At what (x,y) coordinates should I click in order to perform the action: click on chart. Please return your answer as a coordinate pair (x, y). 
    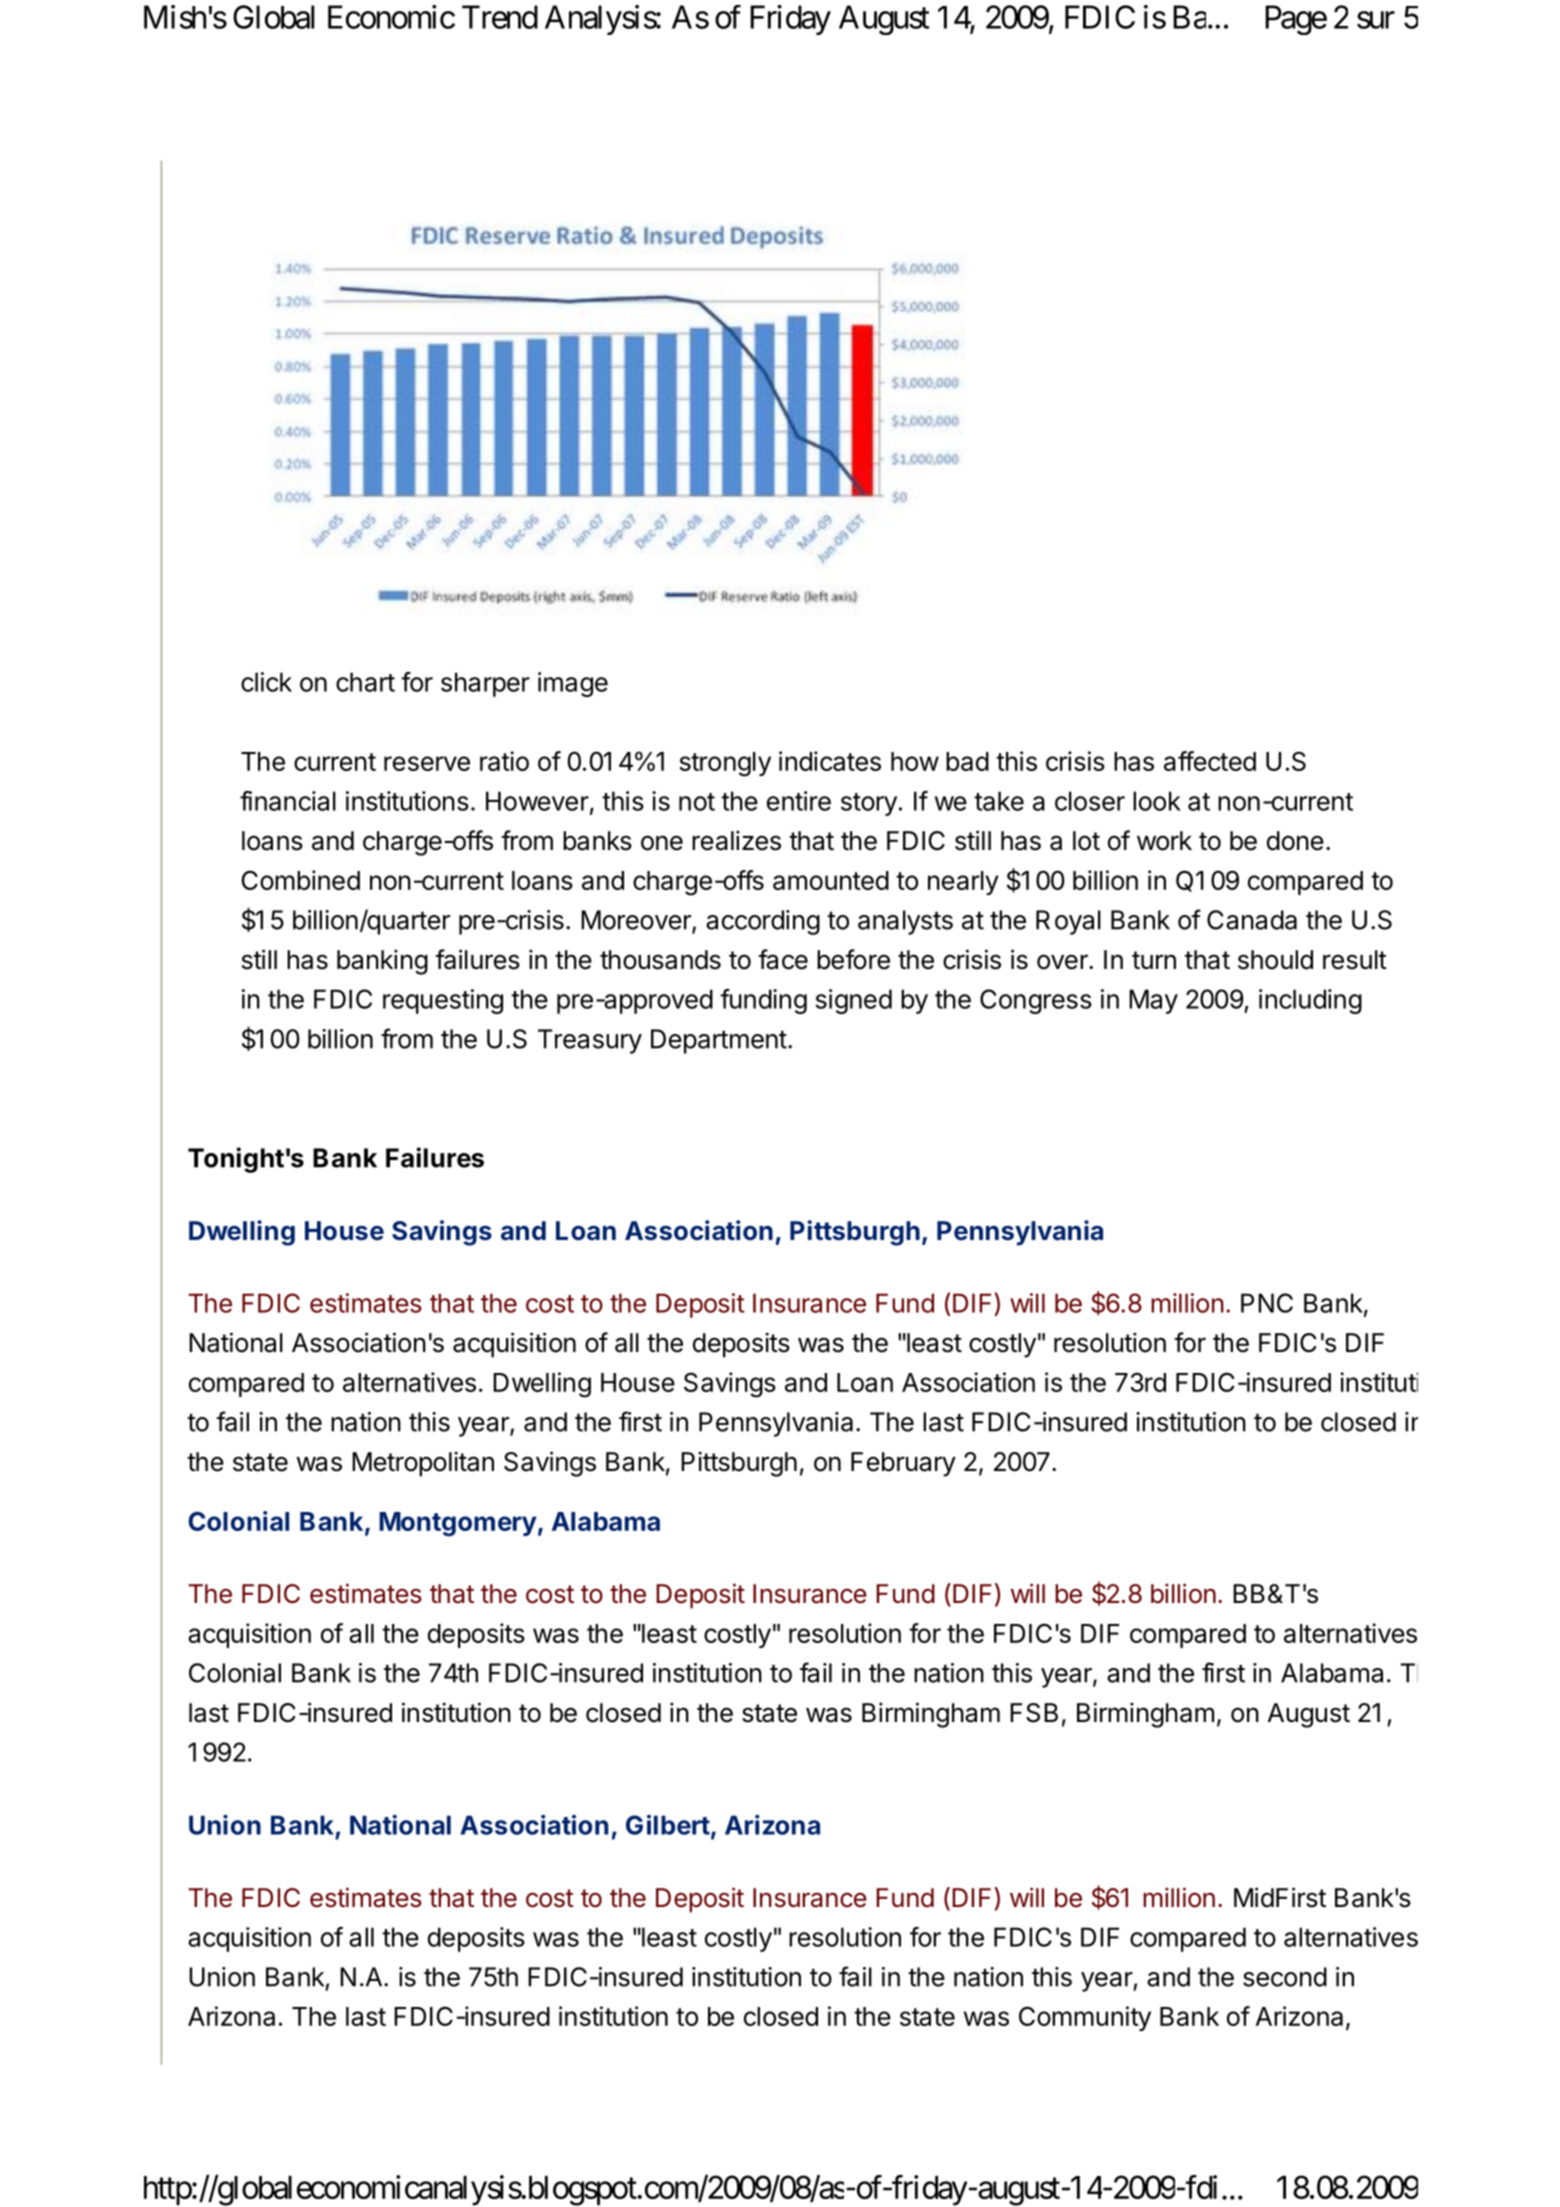
    Looking at the image, I should click on (365, 682).
